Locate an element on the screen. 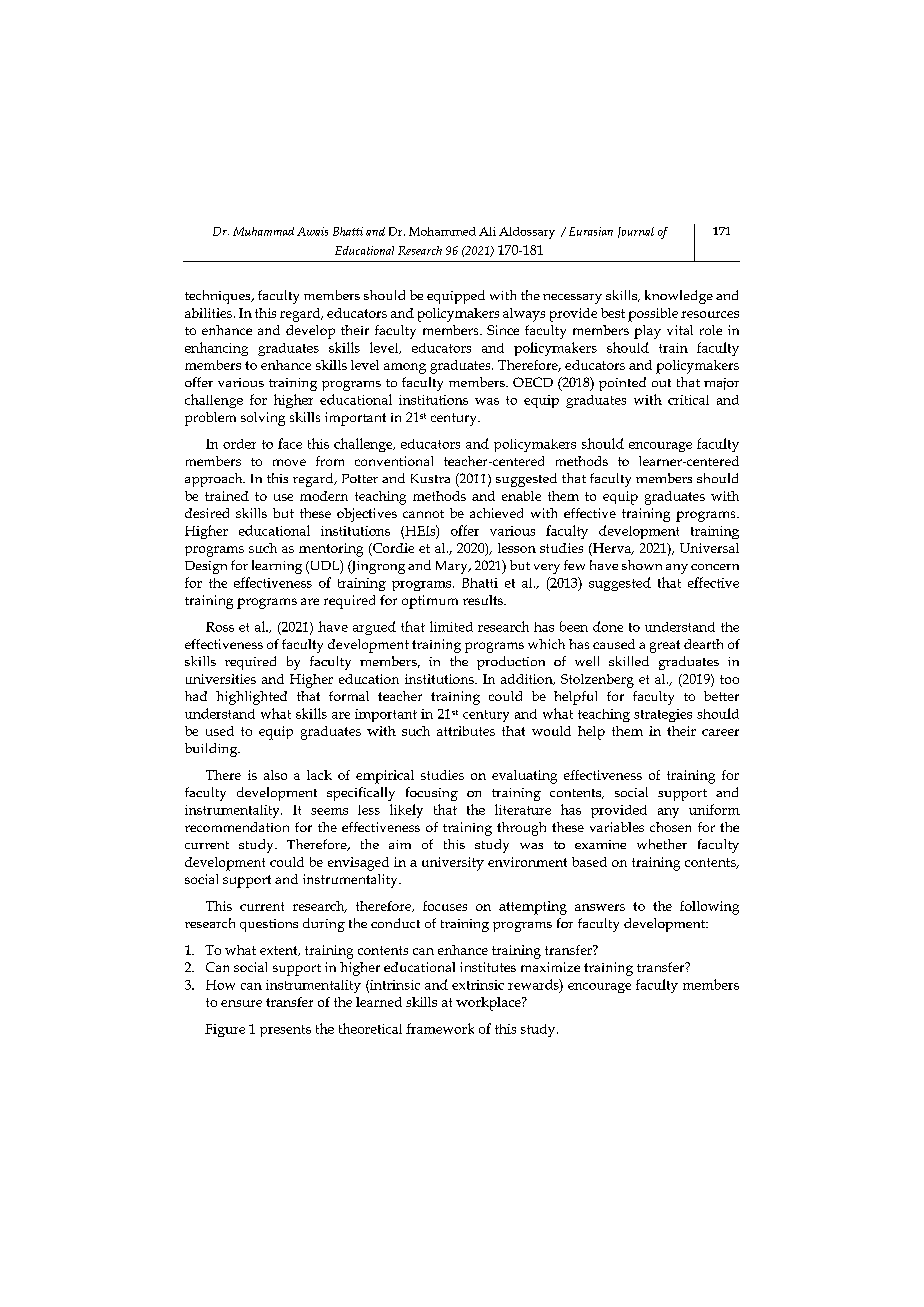 This screenshot has width=924, height=1307. ensure is located at coordinates (241, 1003).
